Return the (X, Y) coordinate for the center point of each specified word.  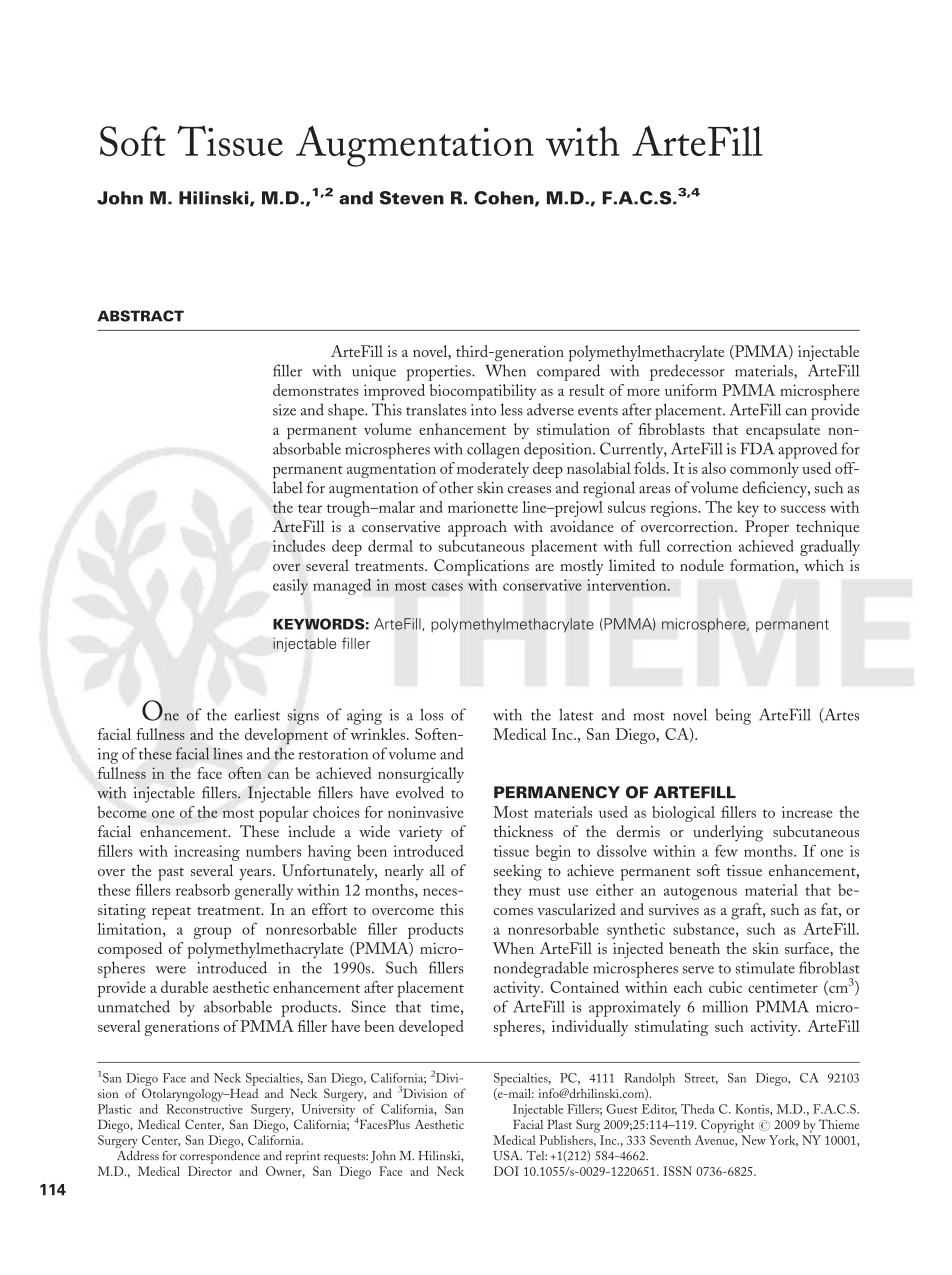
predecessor (687, 372)
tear (310, 508)
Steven (412, 198)
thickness (523, 831)
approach (477, 528)
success (803, 509)
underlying (728, 833)
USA (507, 1155)
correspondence (220, 1157)
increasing (207, 853)
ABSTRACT (141, 316)
